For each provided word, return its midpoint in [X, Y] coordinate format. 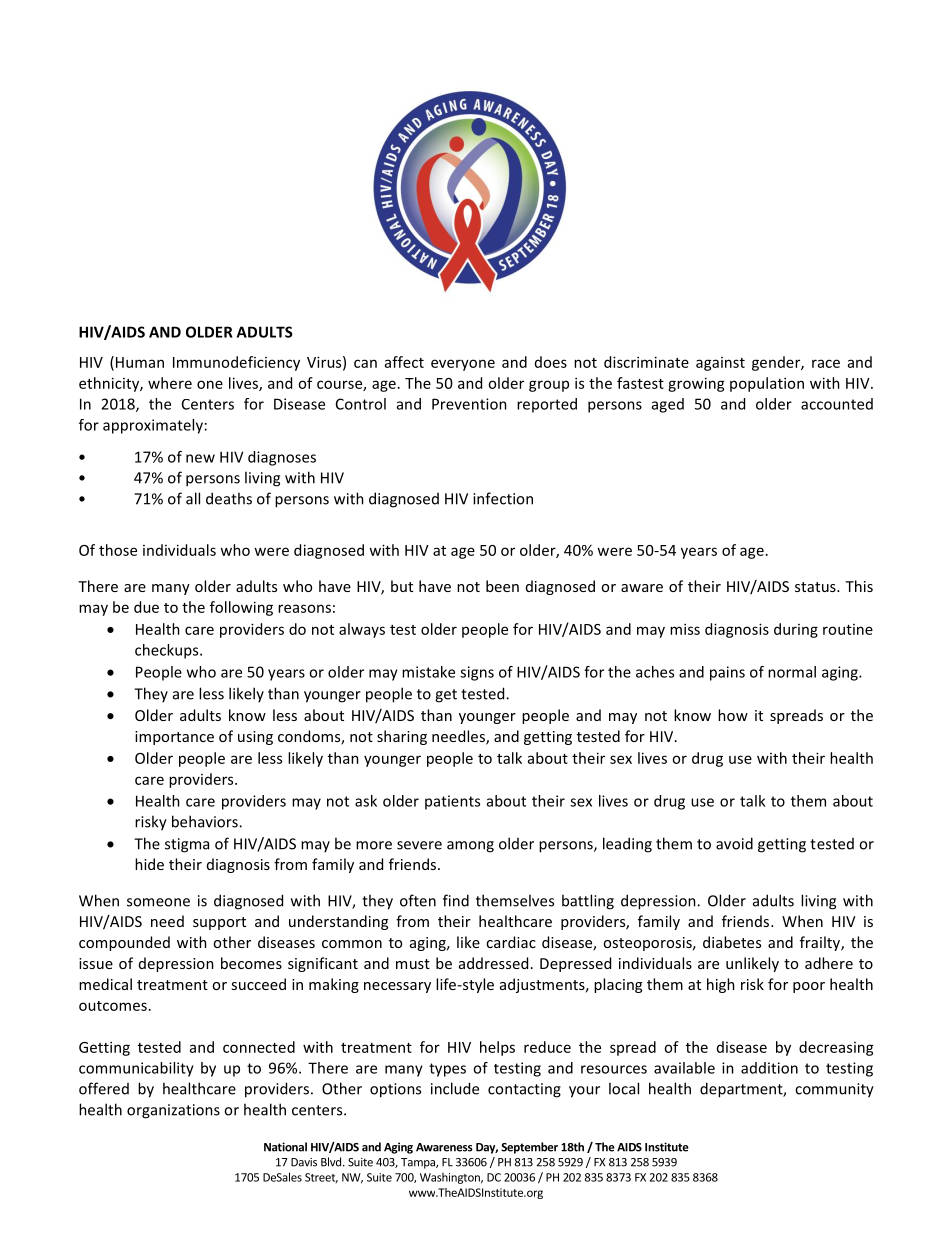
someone [158, 902]
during [796, 630]
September [529, 1148]
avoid [734, 843]
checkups [168, 651]
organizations [173, 1111]
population [767, 384]
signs [477, 673]
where [170, 383]
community [834, 1090]
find [456, 900]
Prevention [469, 404]
